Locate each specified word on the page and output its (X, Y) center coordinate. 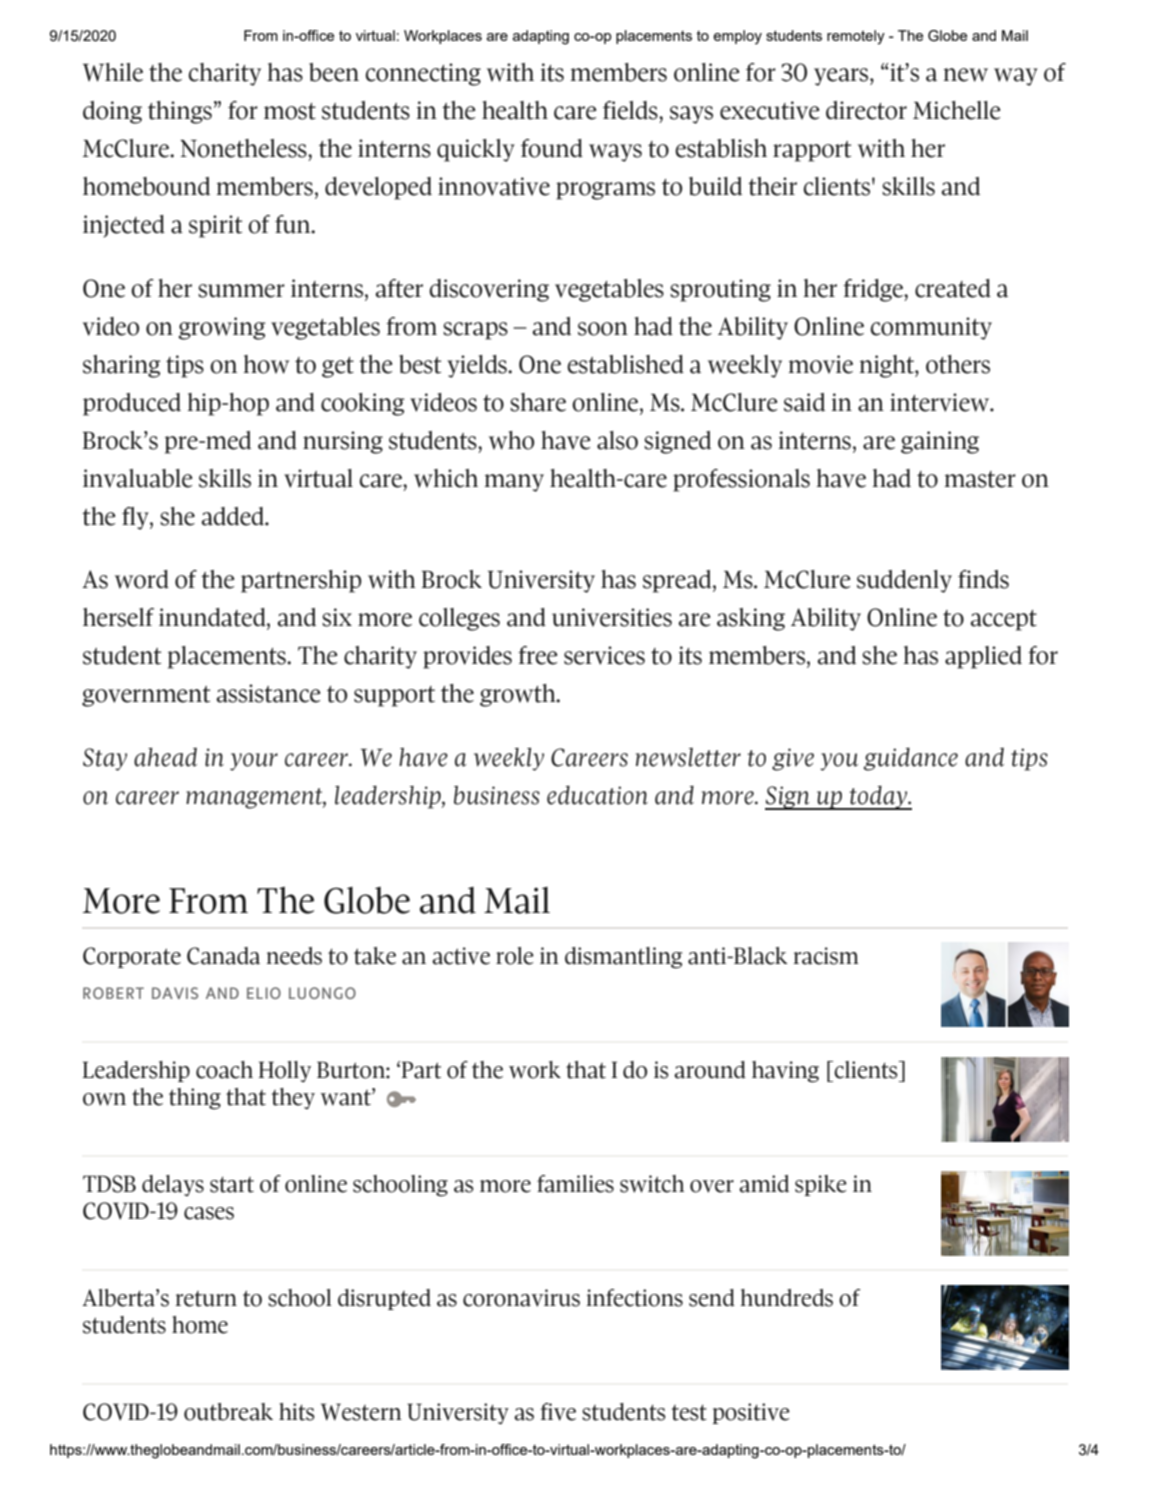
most (290, 111)
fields (631, 110)
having (785, 1072)
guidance (910, 759)
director (866, 110)
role (515, 956)
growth (519, 695)
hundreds (786, 1298)
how (266, 364)
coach (224, 1070)
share (538, 402)
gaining (940, 442)
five (558, 1412)
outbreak (228, 1412)
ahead (165, 757)
